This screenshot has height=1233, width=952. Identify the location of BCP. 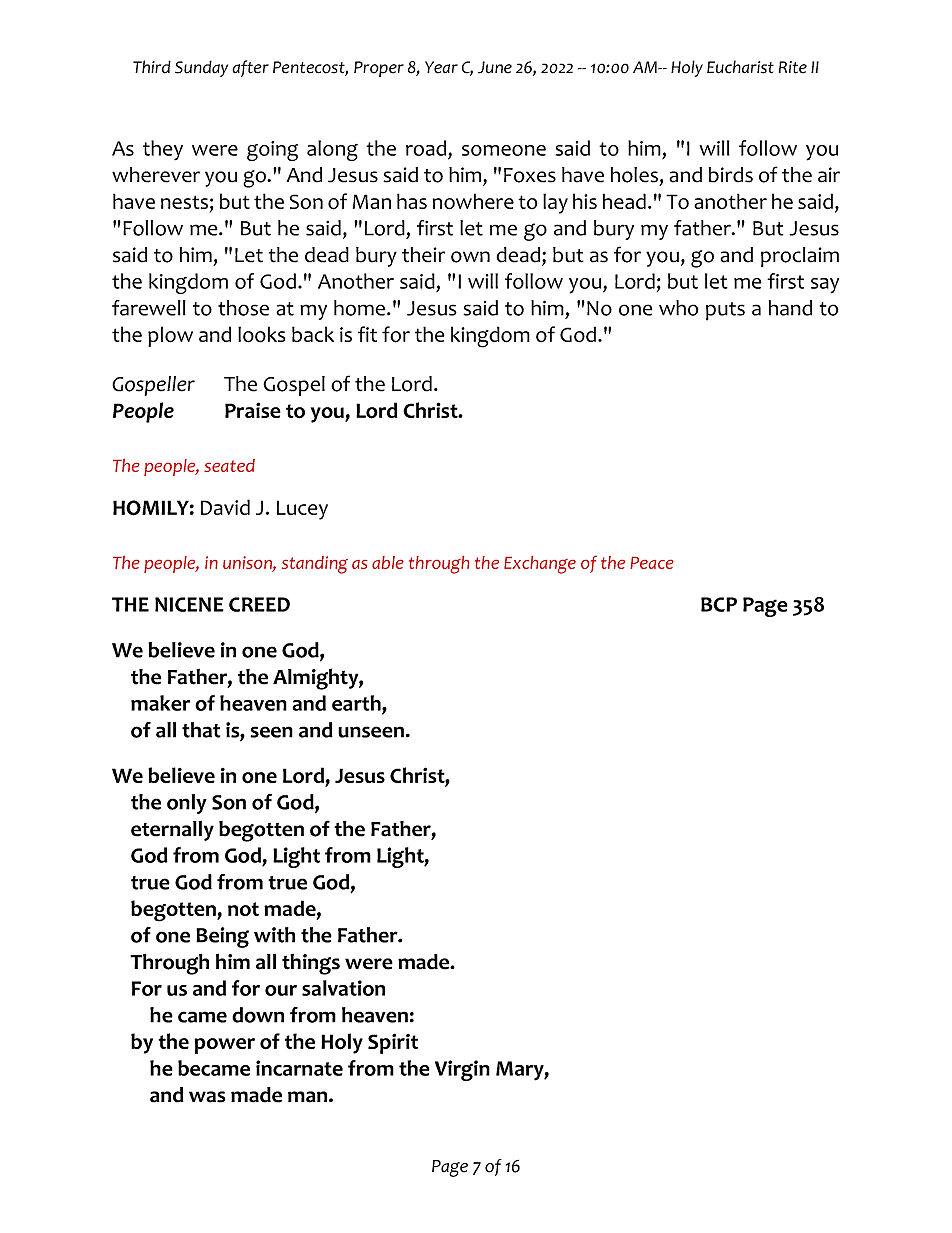
(719, 604).
